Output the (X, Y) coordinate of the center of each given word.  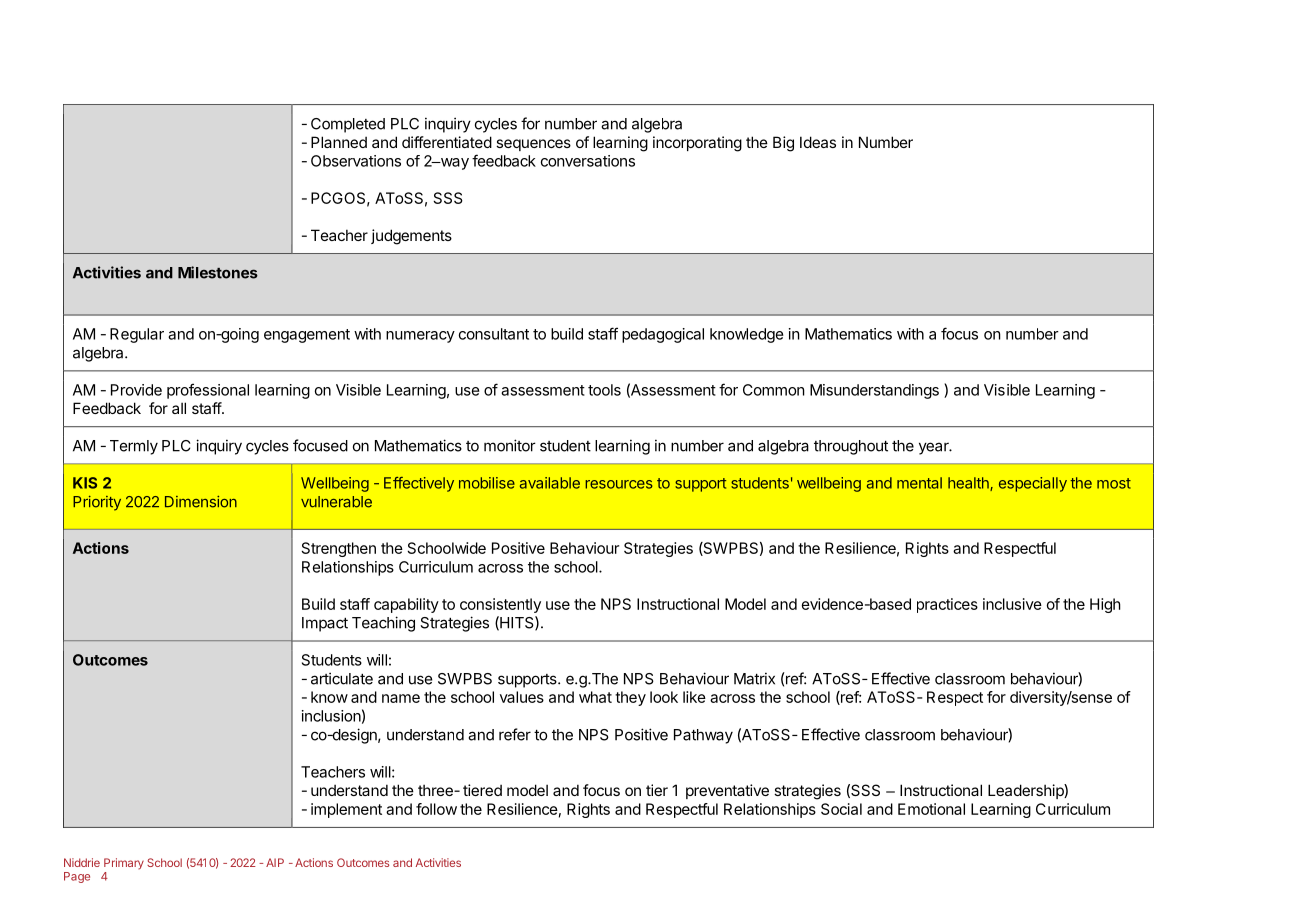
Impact (325, 624)
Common (774, 390)
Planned (339, 142)
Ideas (818, 142)
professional (208, 391)
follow (436, 809)
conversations (588, 161)
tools (604, 390)
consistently (500, 605)
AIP (275, 862)
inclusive (1012, 604)
